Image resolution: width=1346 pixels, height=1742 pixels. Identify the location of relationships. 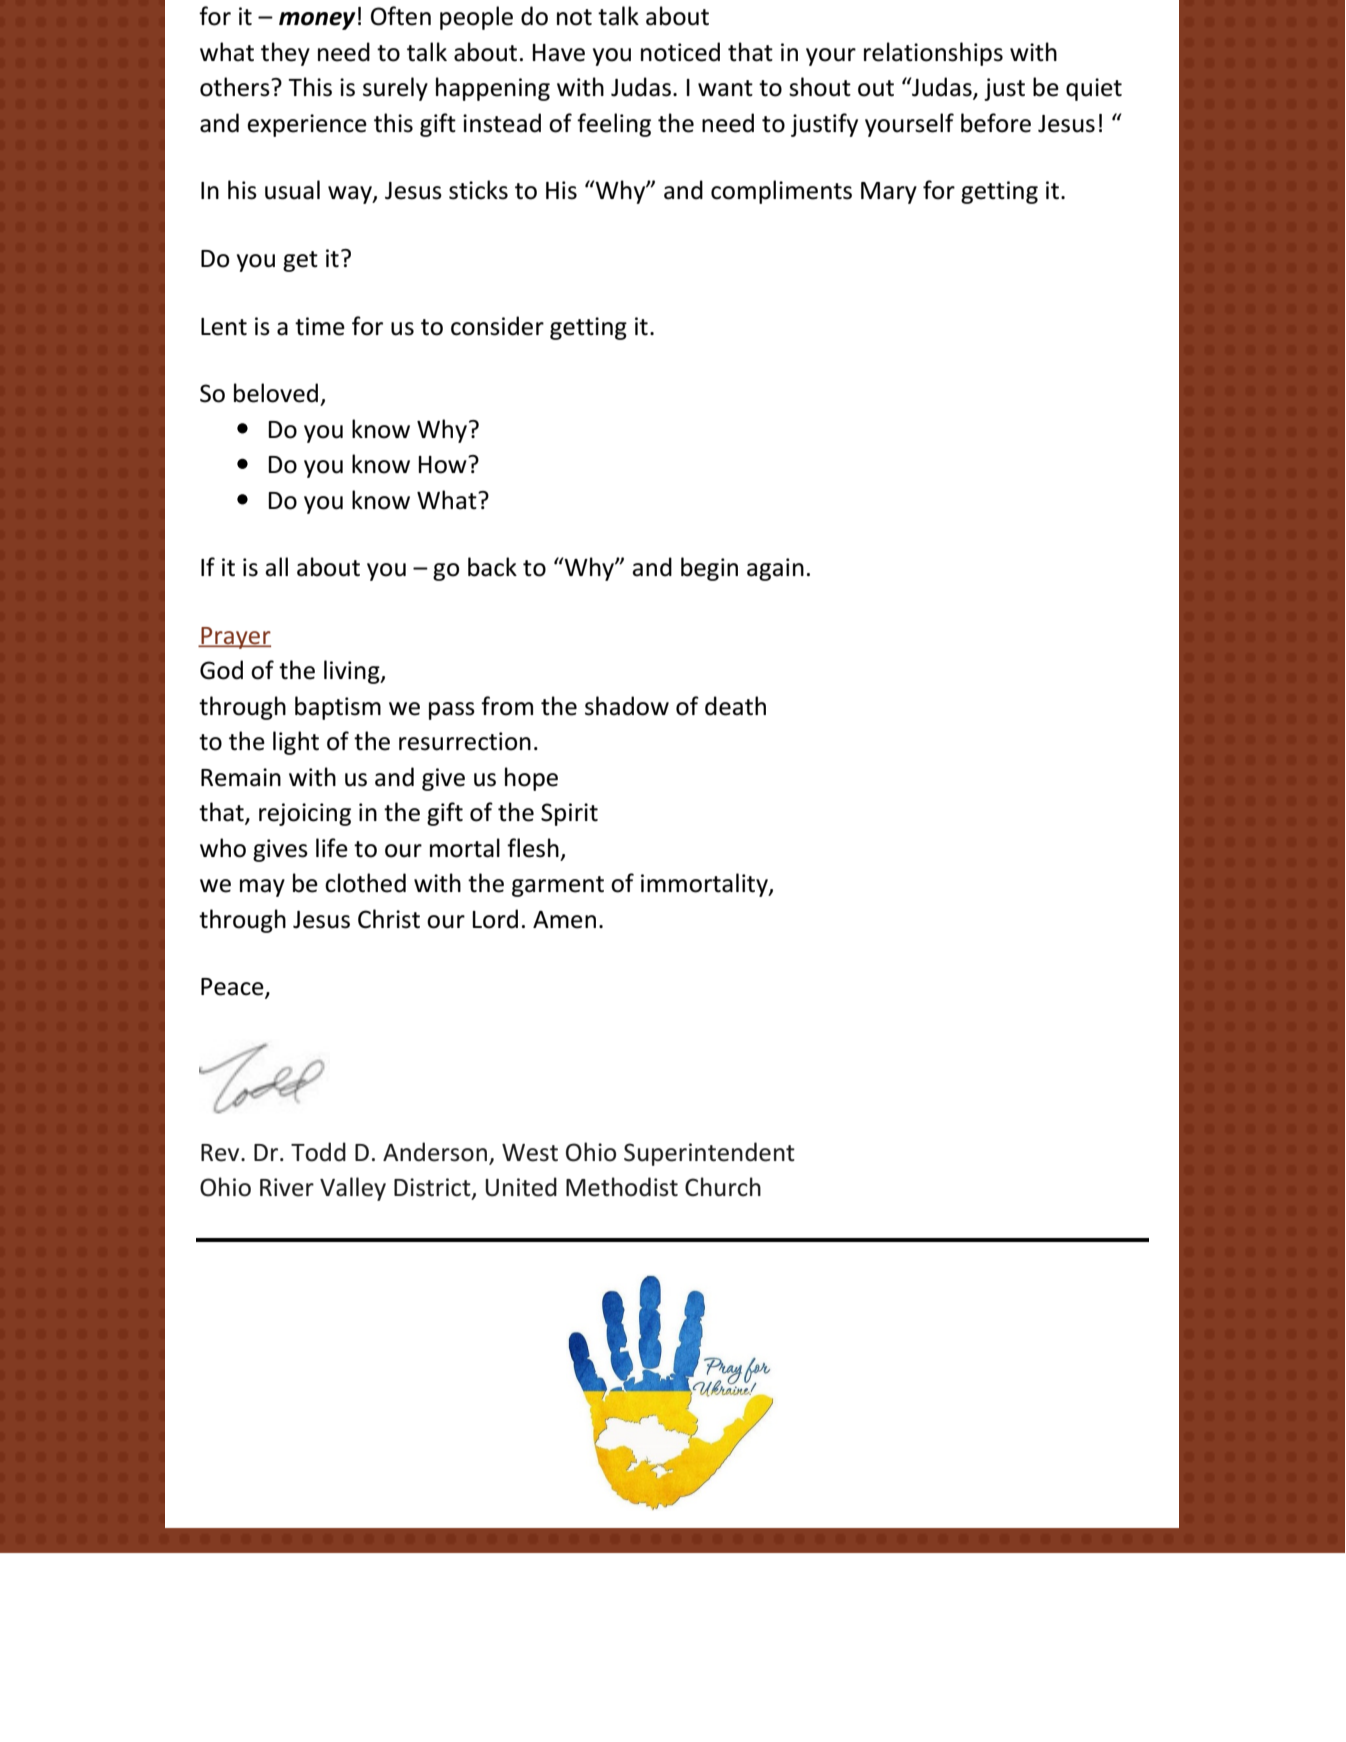
(933, 54).
